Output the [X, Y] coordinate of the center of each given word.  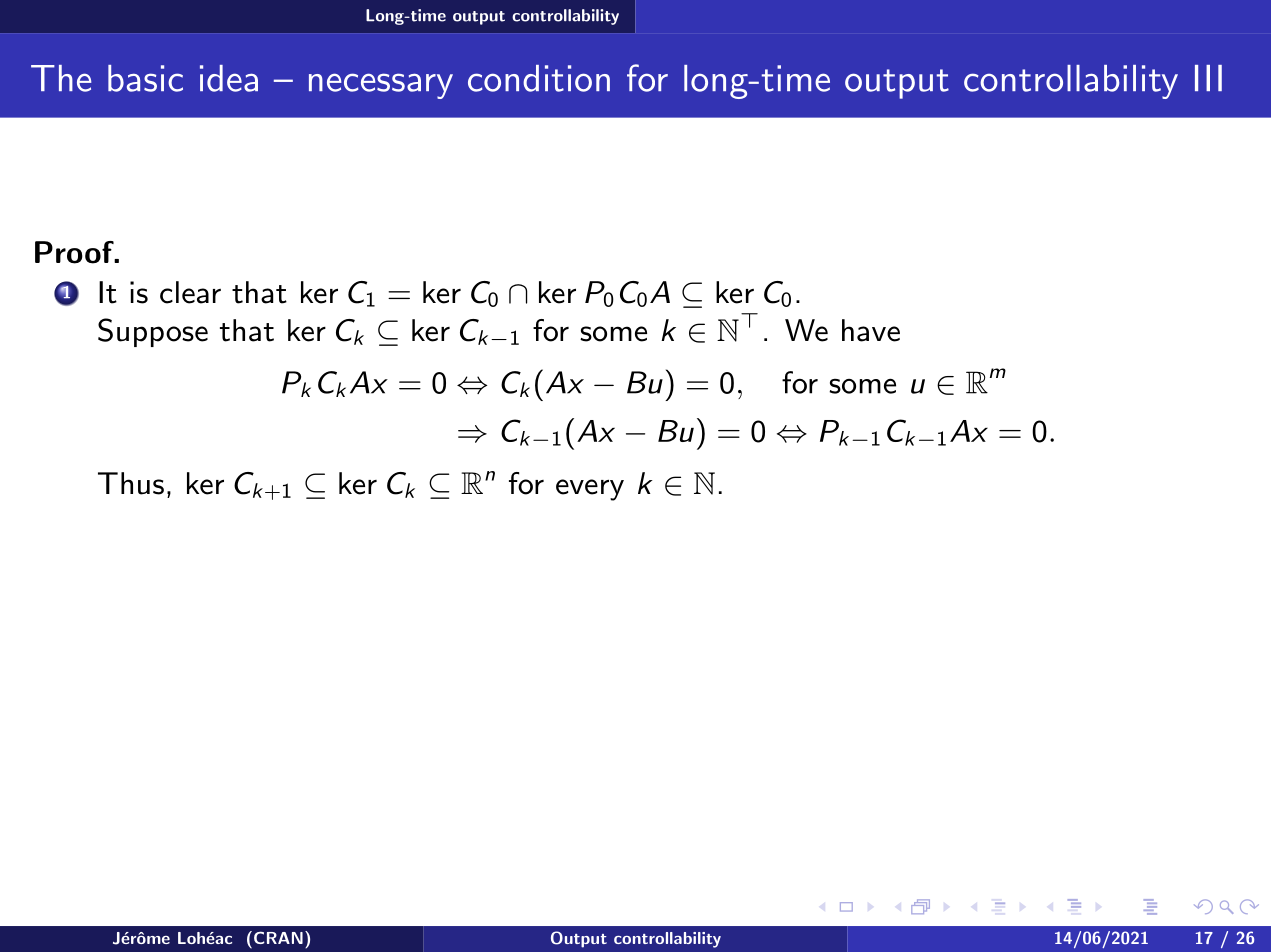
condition [539, 78]
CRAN [277, 937]
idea [229, 78]
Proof [75, 252]
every [590, 490]
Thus [131, 483]
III [1208, 78]
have [871, 330]
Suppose [153, 332]
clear [190, 292]
